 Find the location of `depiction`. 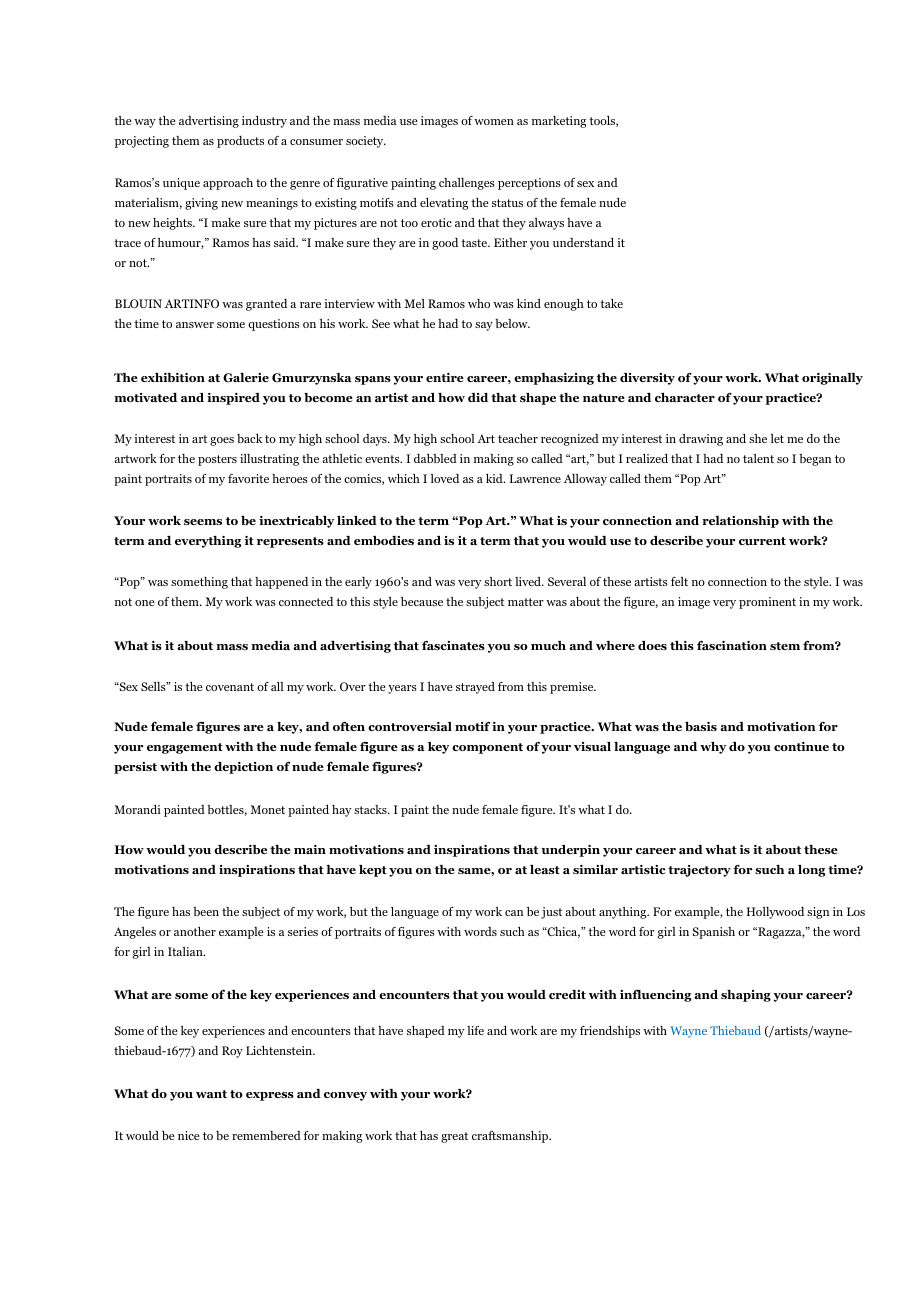

depiction is located at coordinates (243, 768).
